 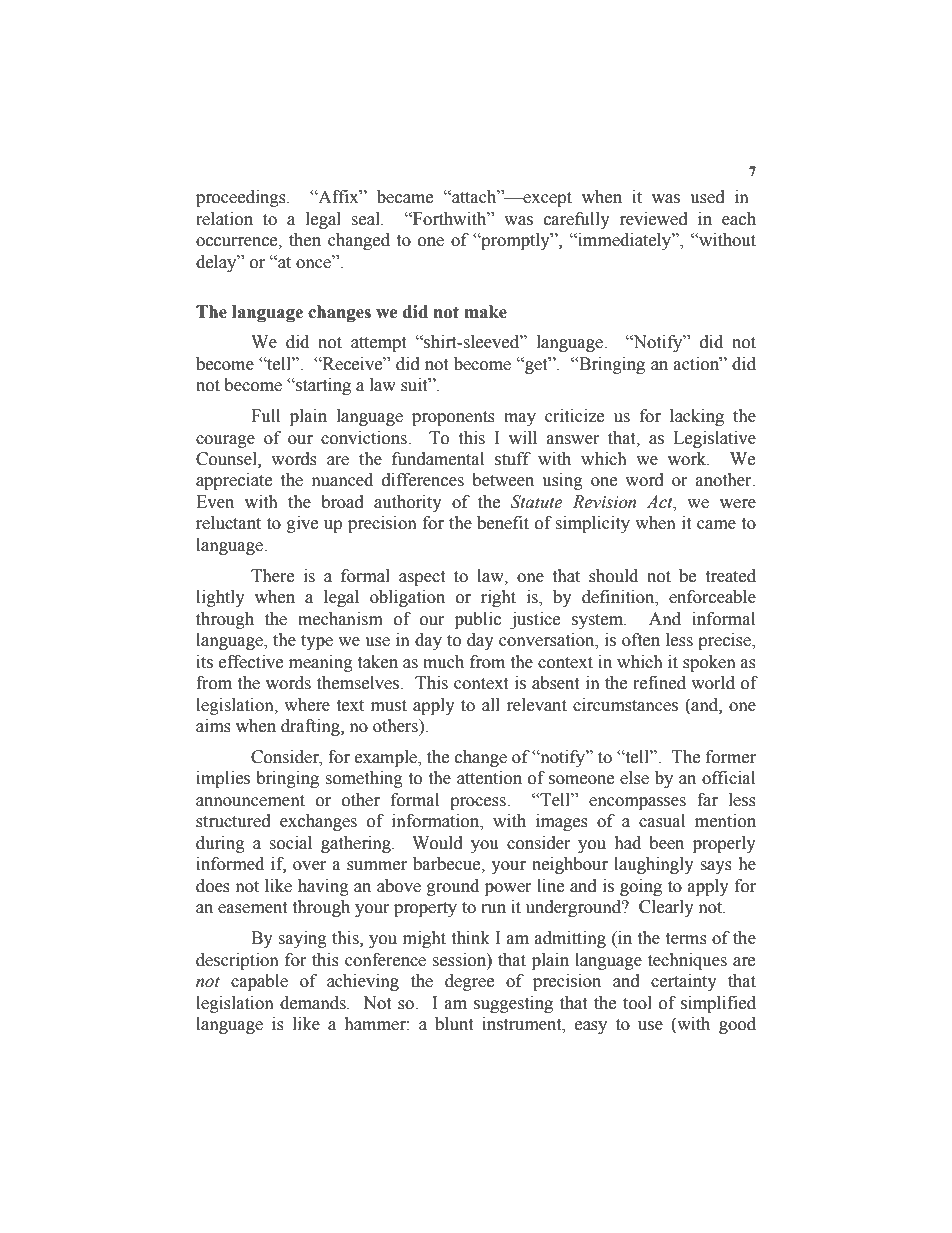 I want to click on reviewed, so click(x=654, y=219).
